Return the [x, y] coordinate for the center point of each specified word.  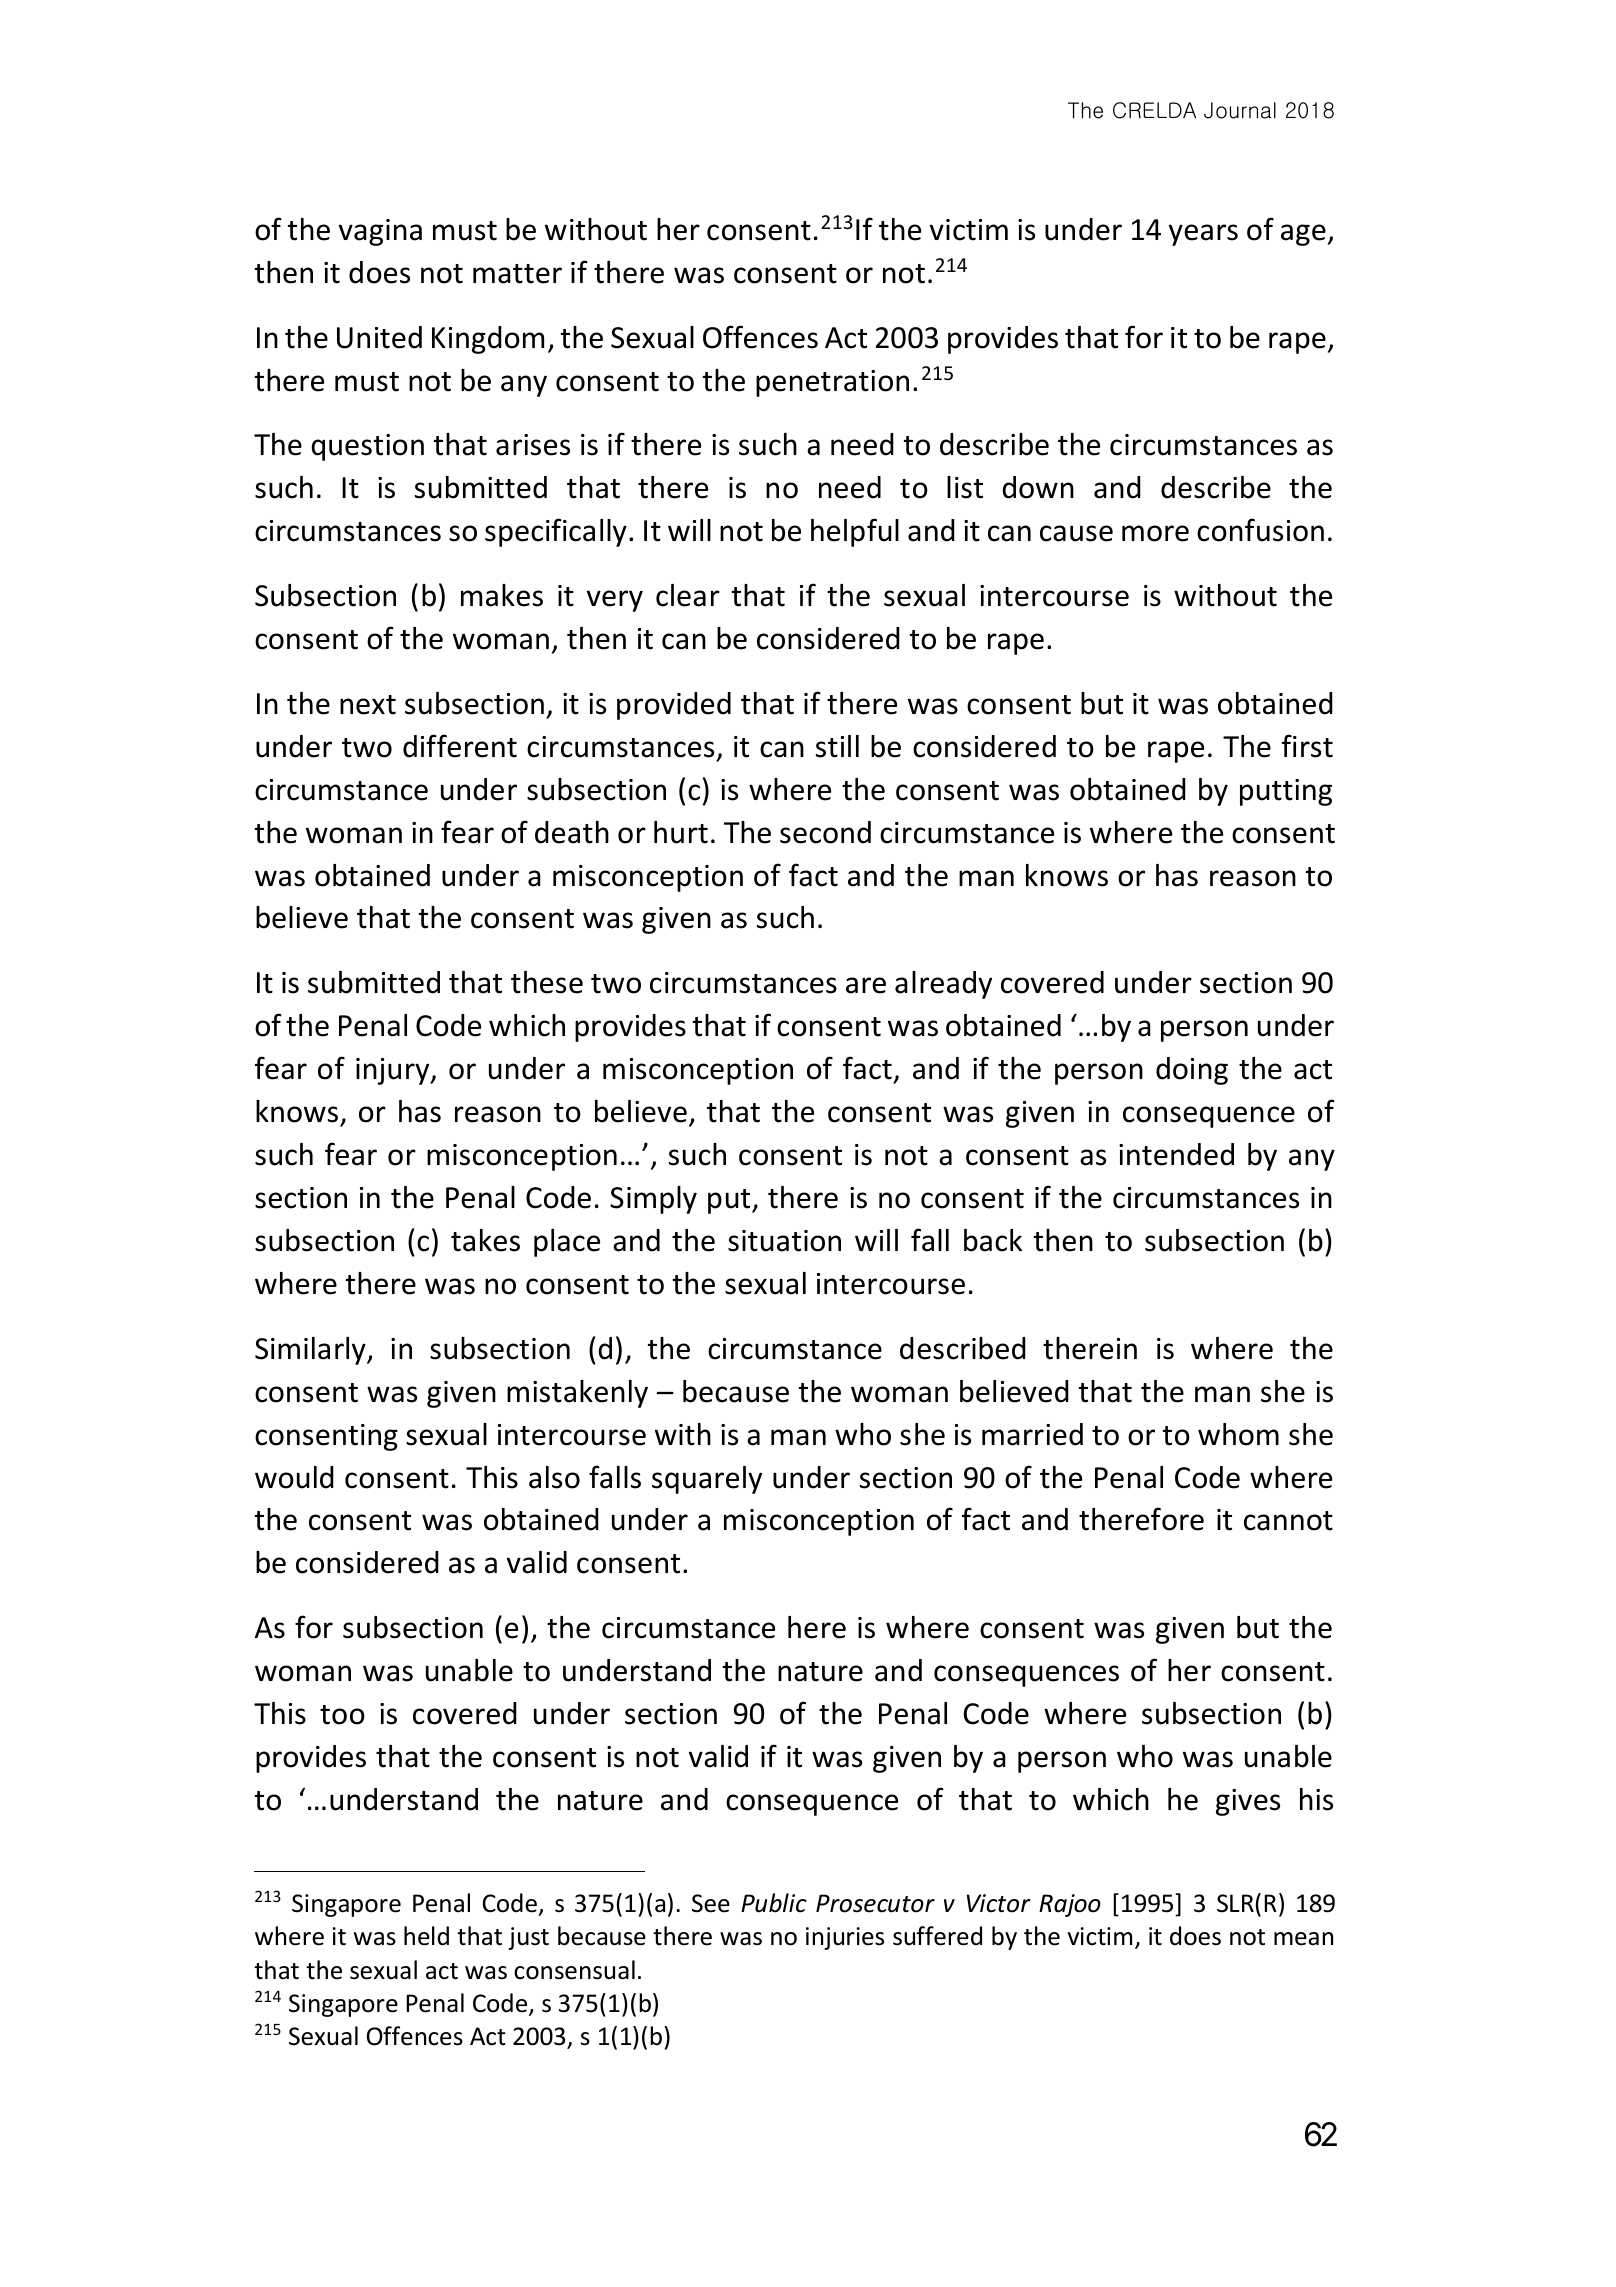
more [1155, 533]
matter [517, 274]
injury [394, 1071]
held [426, 1936]
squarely [707, 1480]
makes [502, 595]
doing [1192, 1071]
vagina [380, 232]
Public [774, 1903]
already [943, 985]
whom [1238, 1434]
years [1203, 235]
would [294, 1477]
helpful [855, 532]
